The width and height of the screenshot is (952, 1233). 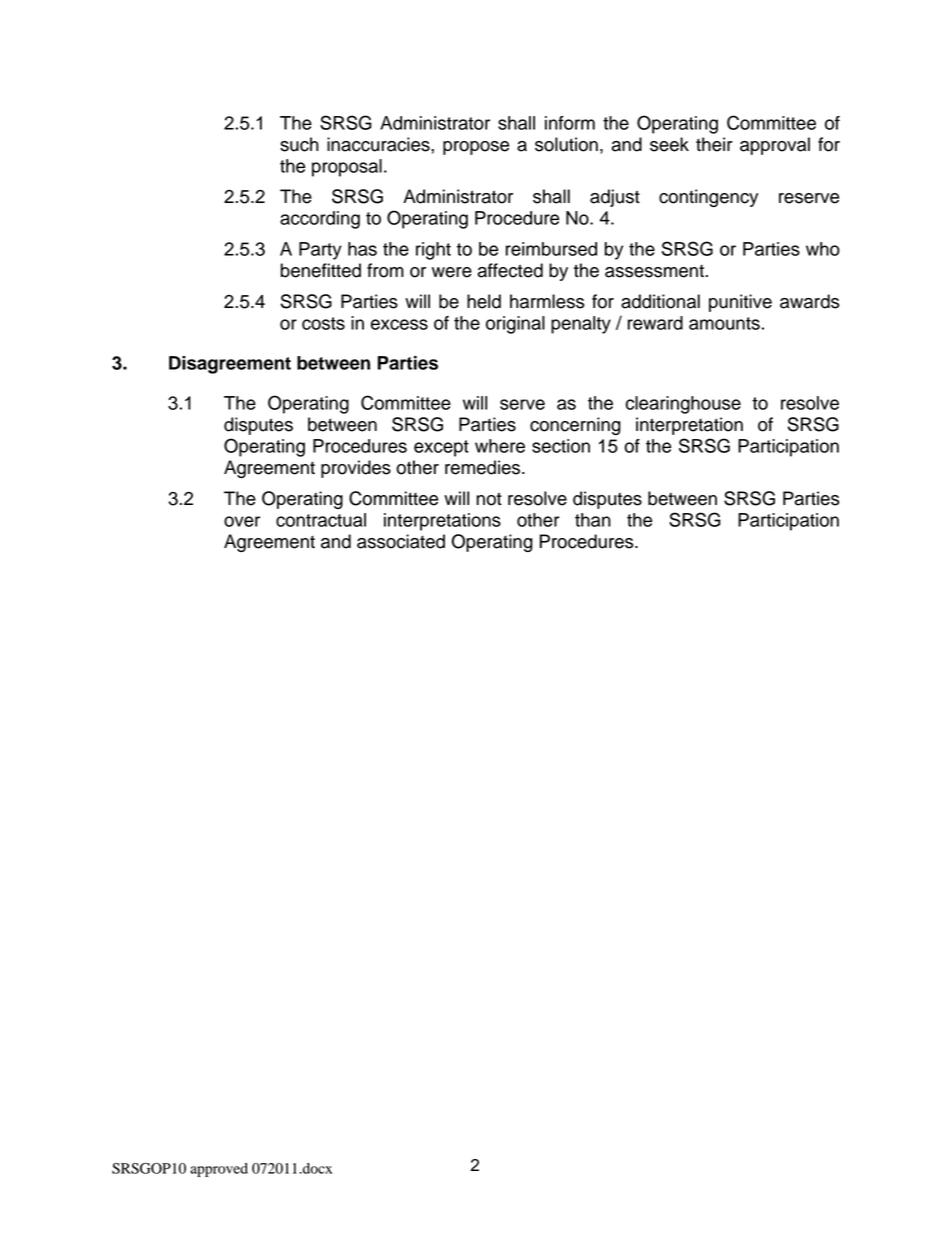 What do you see at coordinates (476, 148) in the screenshot?
I see `propose` at bounding box center [476, 148].
